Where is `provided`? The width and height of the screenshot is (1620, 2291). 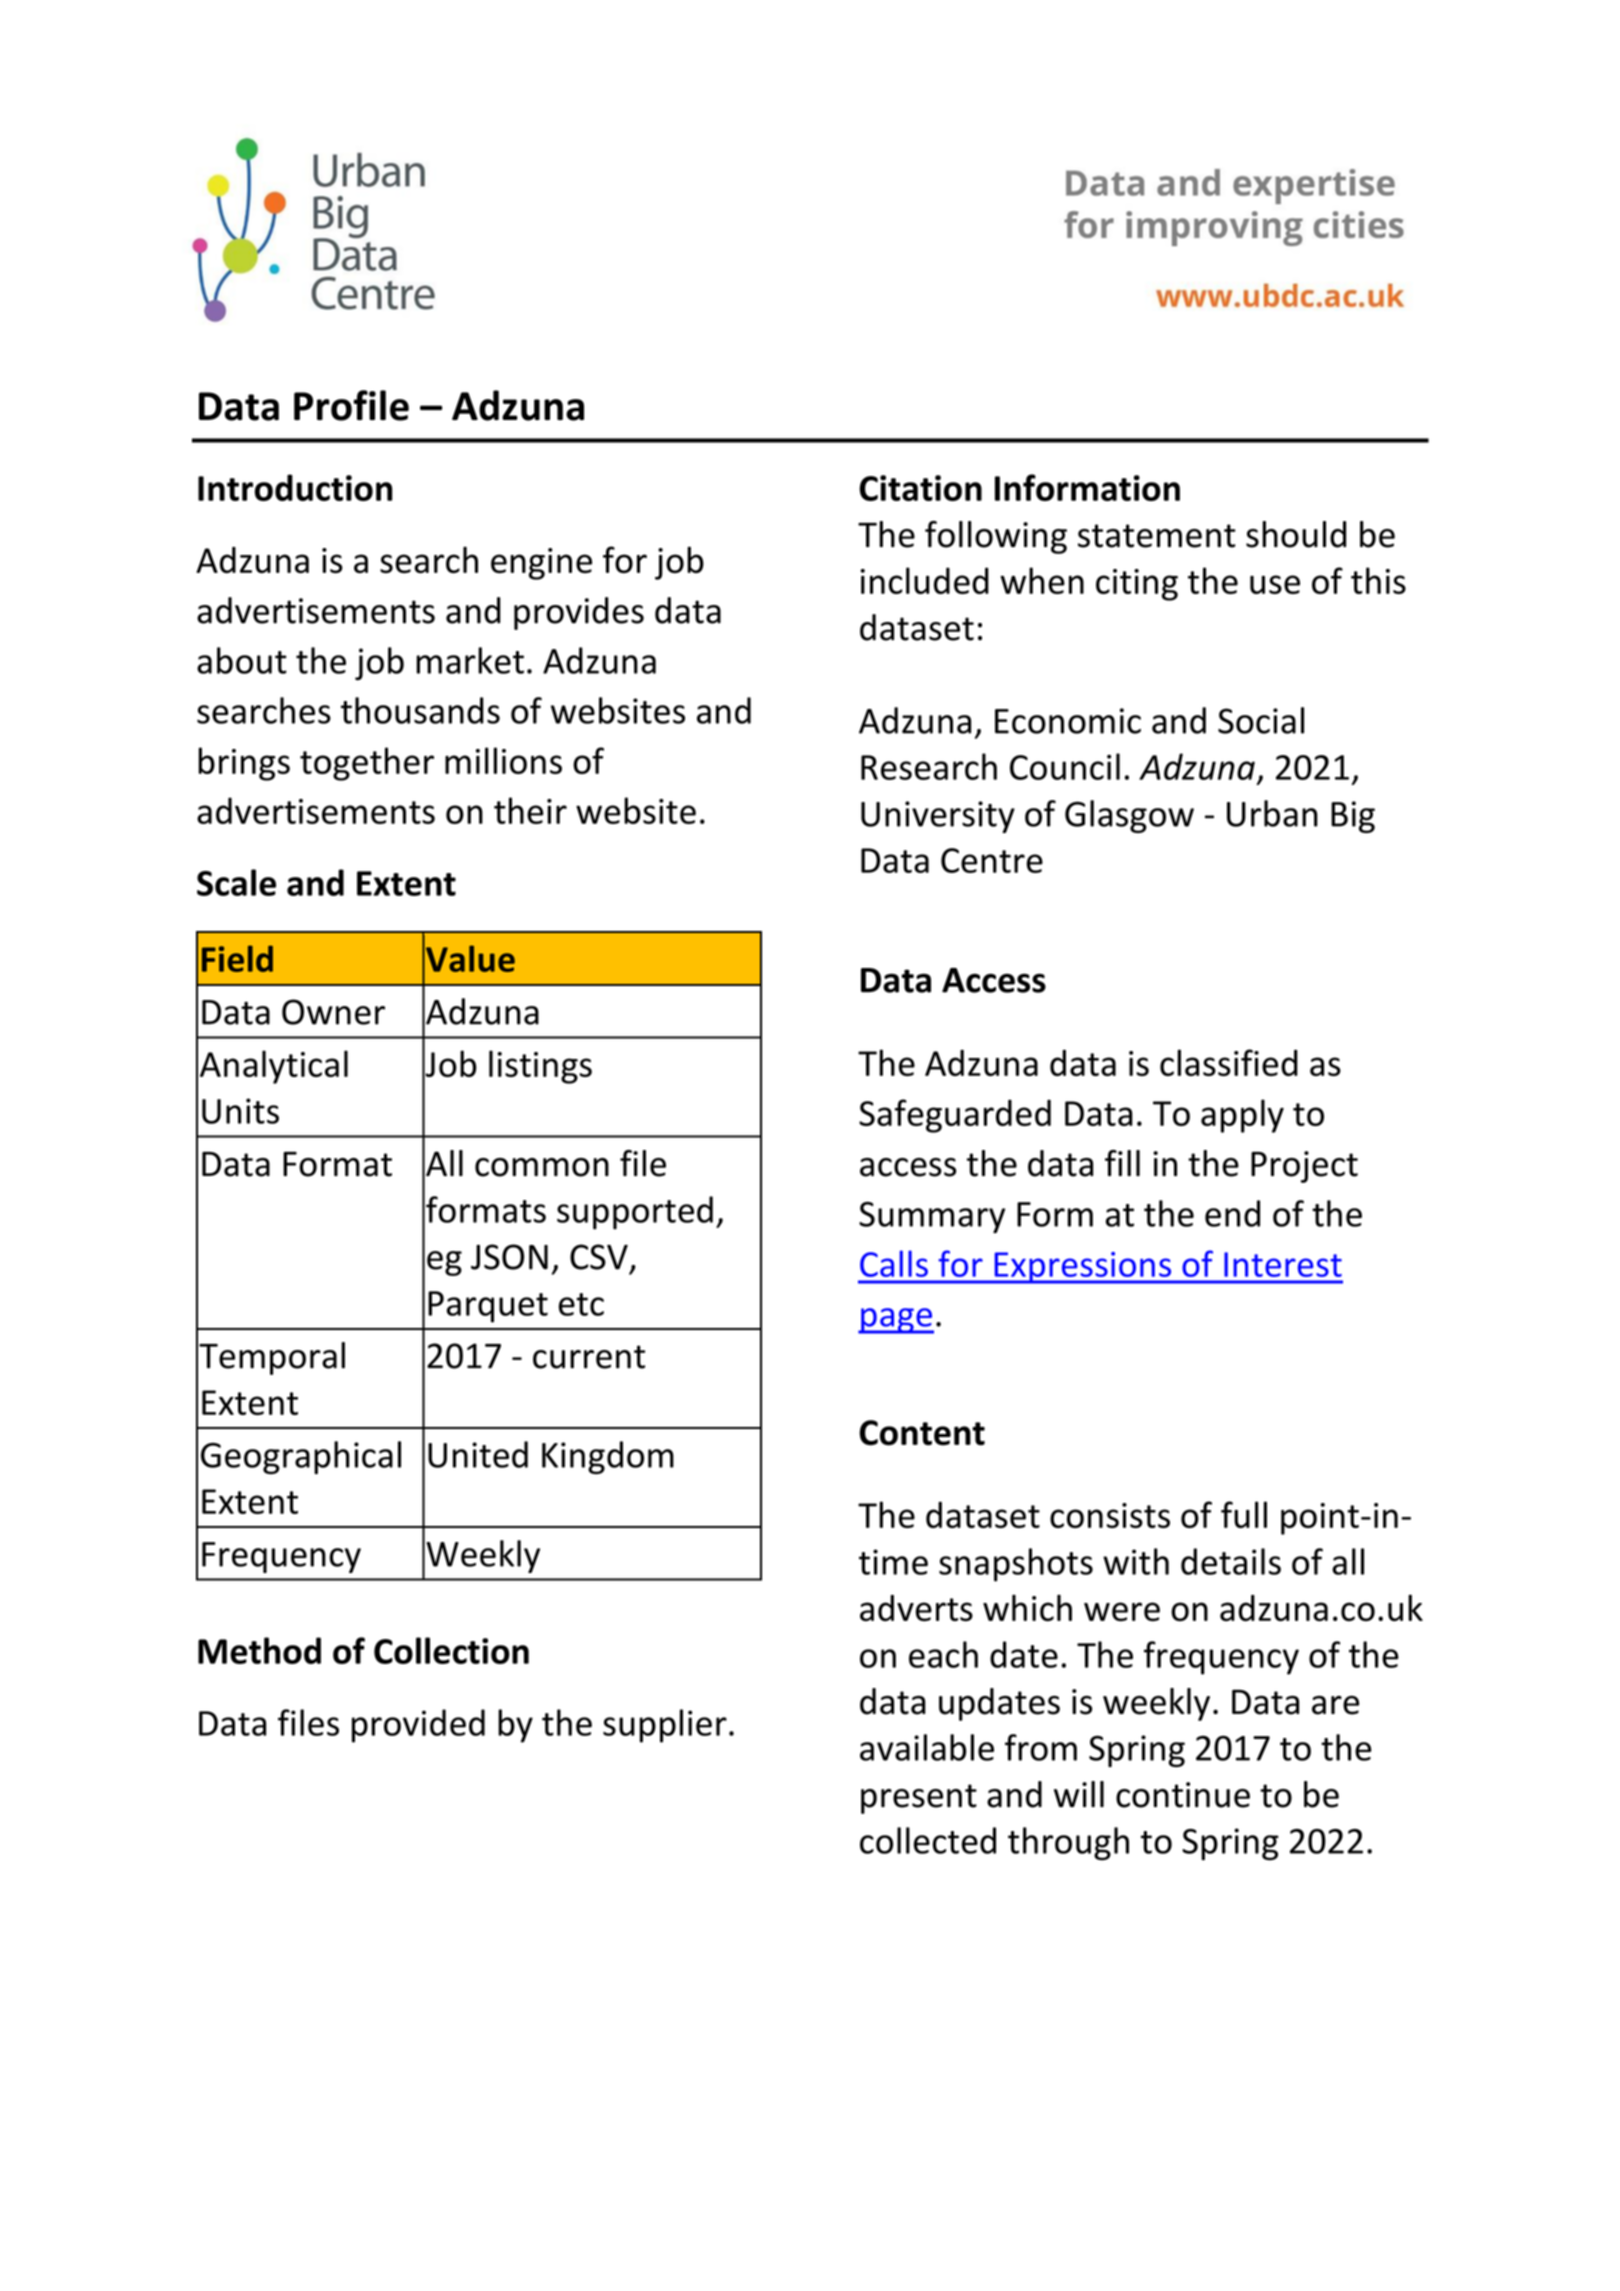
provided is located at coordinates (418, 1726).
